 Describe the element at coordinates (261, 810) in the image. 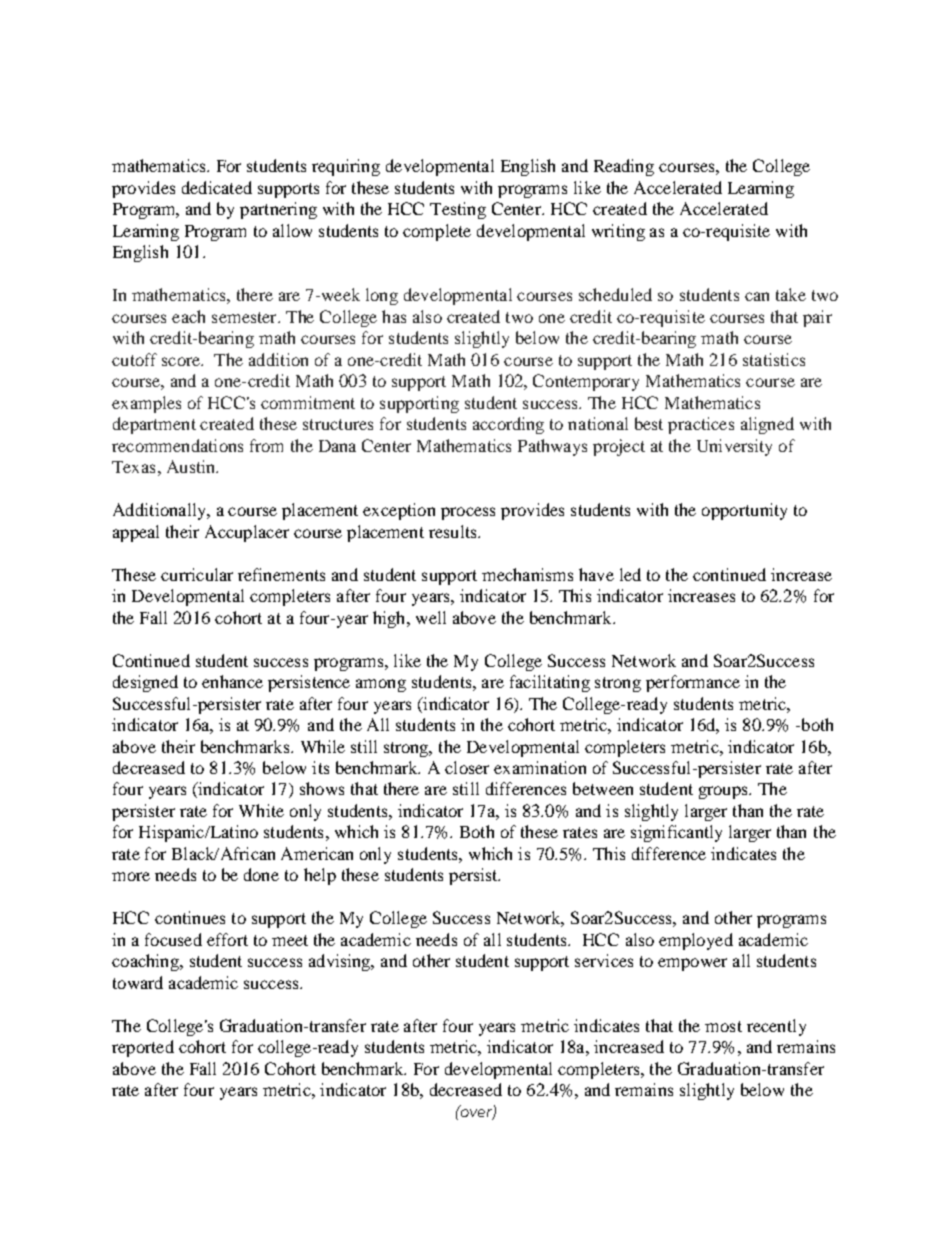

I see `White` at that location.
